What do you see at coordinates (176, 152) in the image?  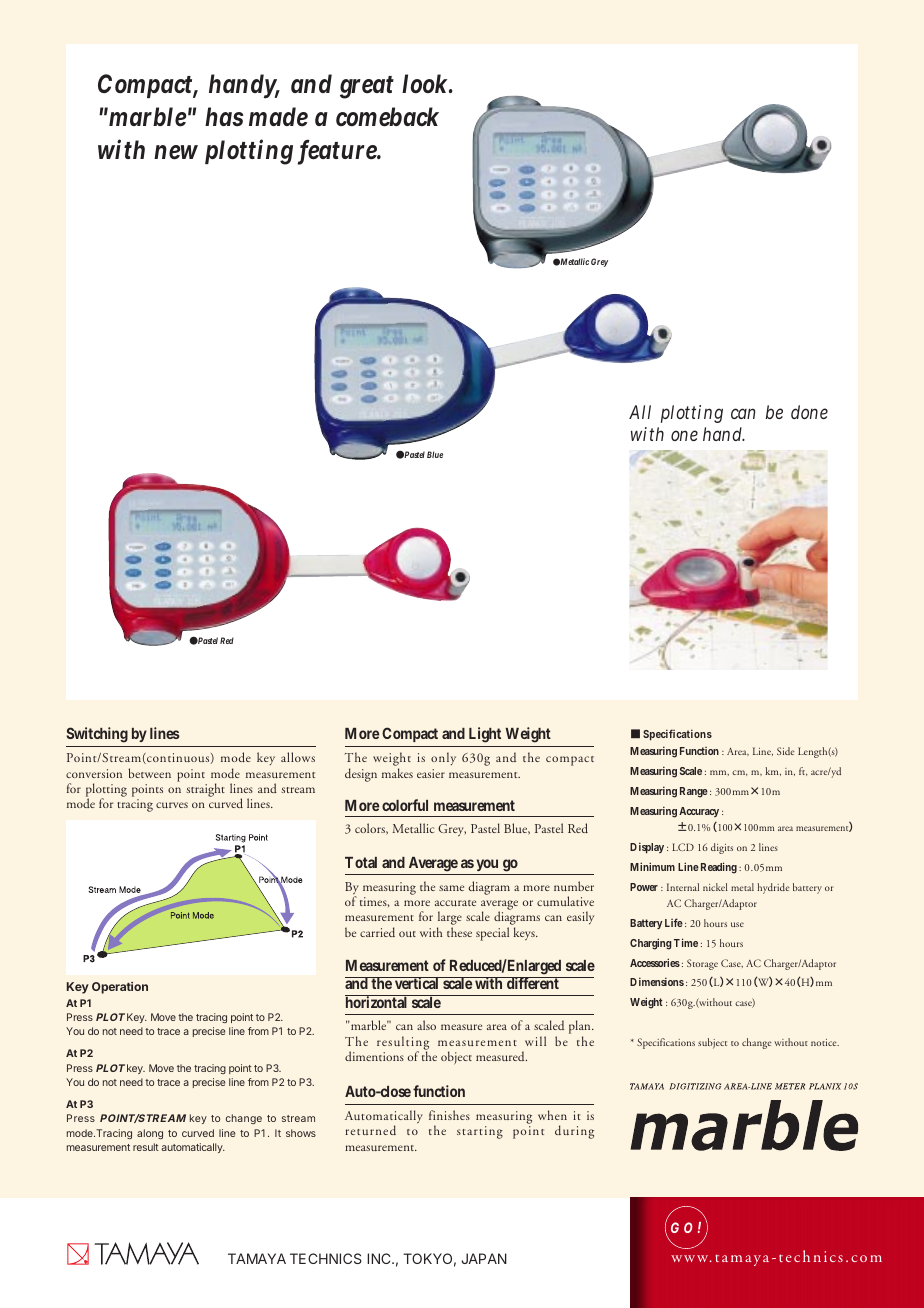 I see `new` at bounding box center [176, 152].
